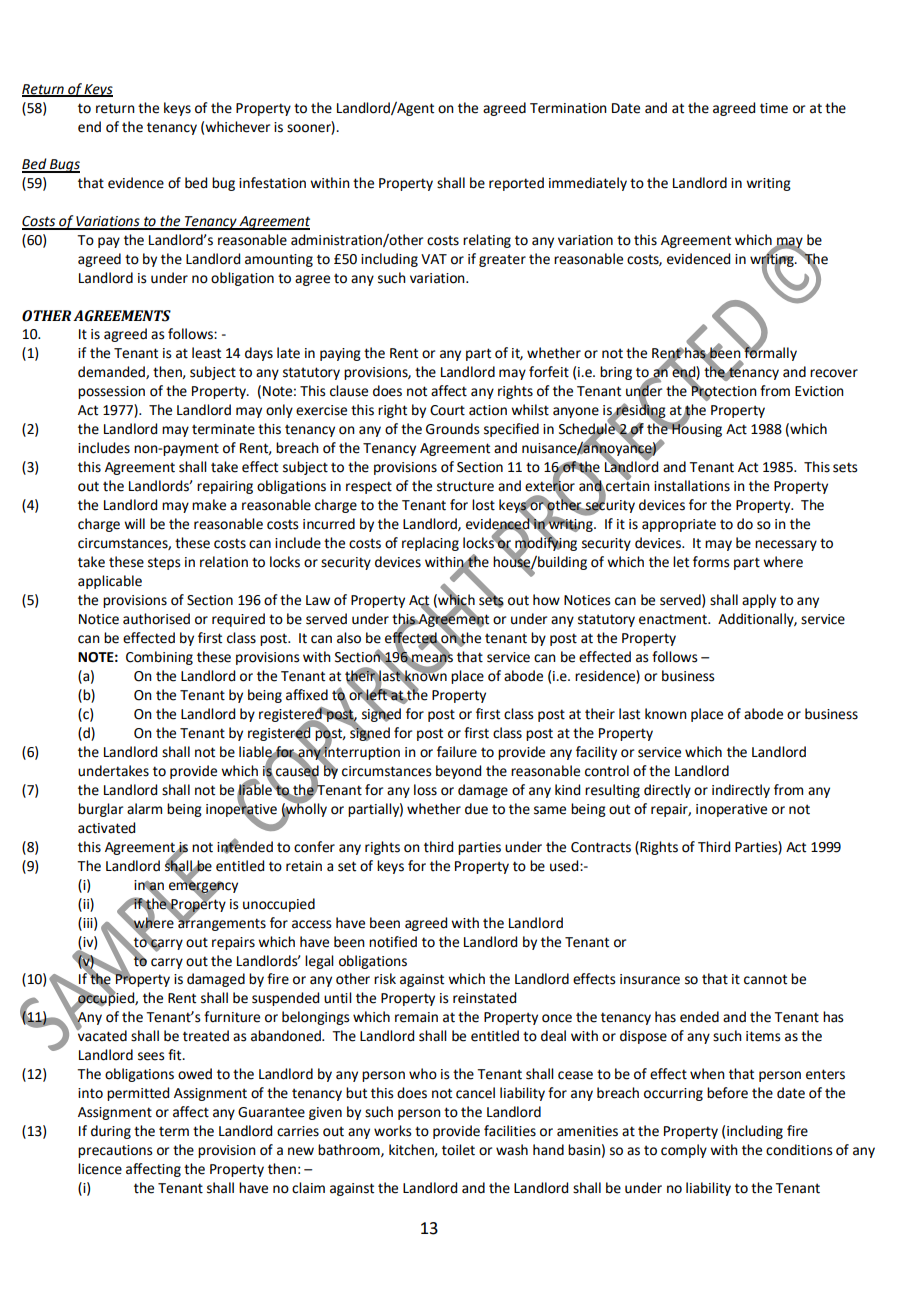 The height and width of the document is (1308, 924). Describe the element at coordinates (516, 184) in the document. I see `reported` at that location.
